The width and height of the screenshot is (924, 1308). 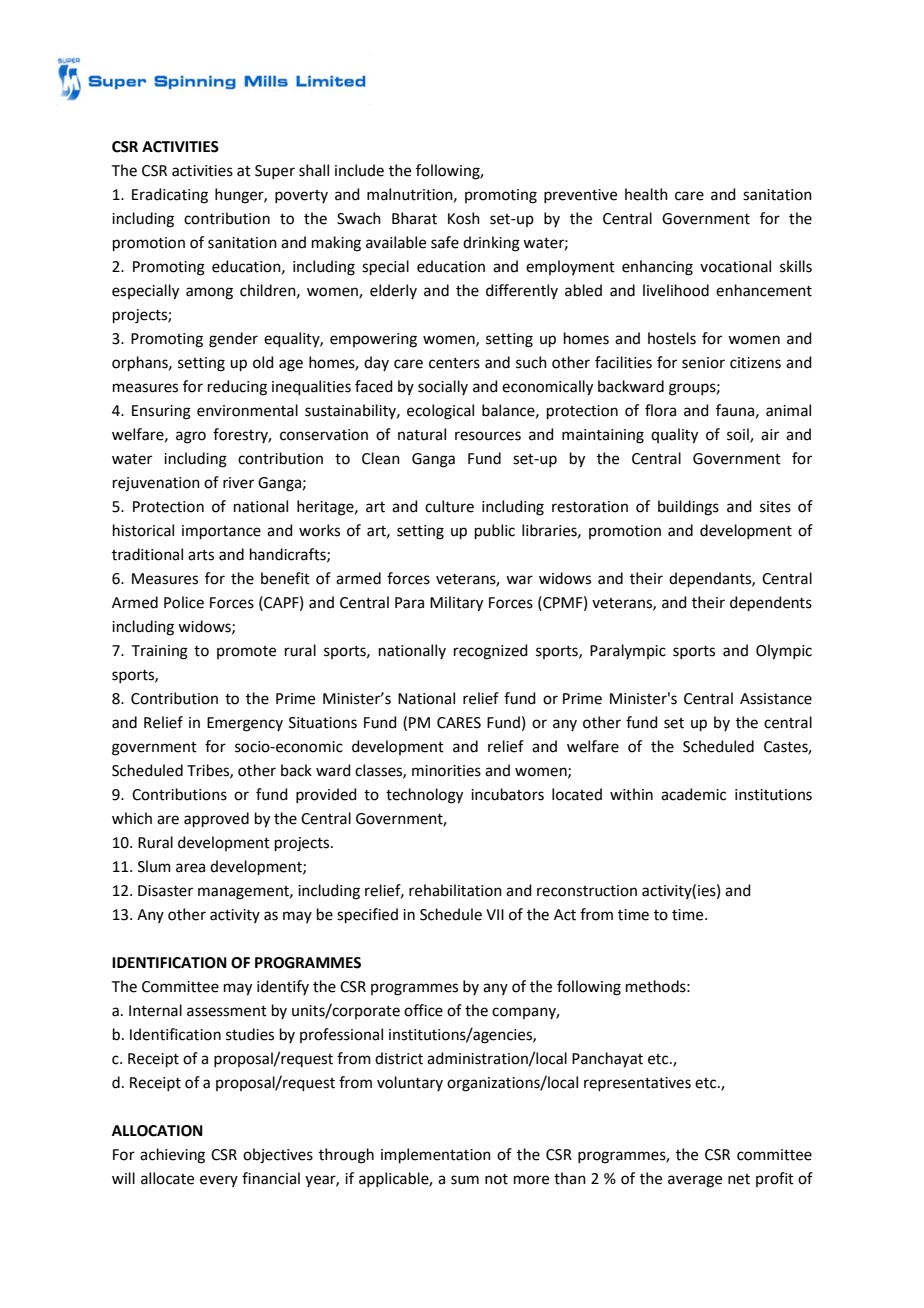 I want to click on culture, so click(x=449, y=506).
